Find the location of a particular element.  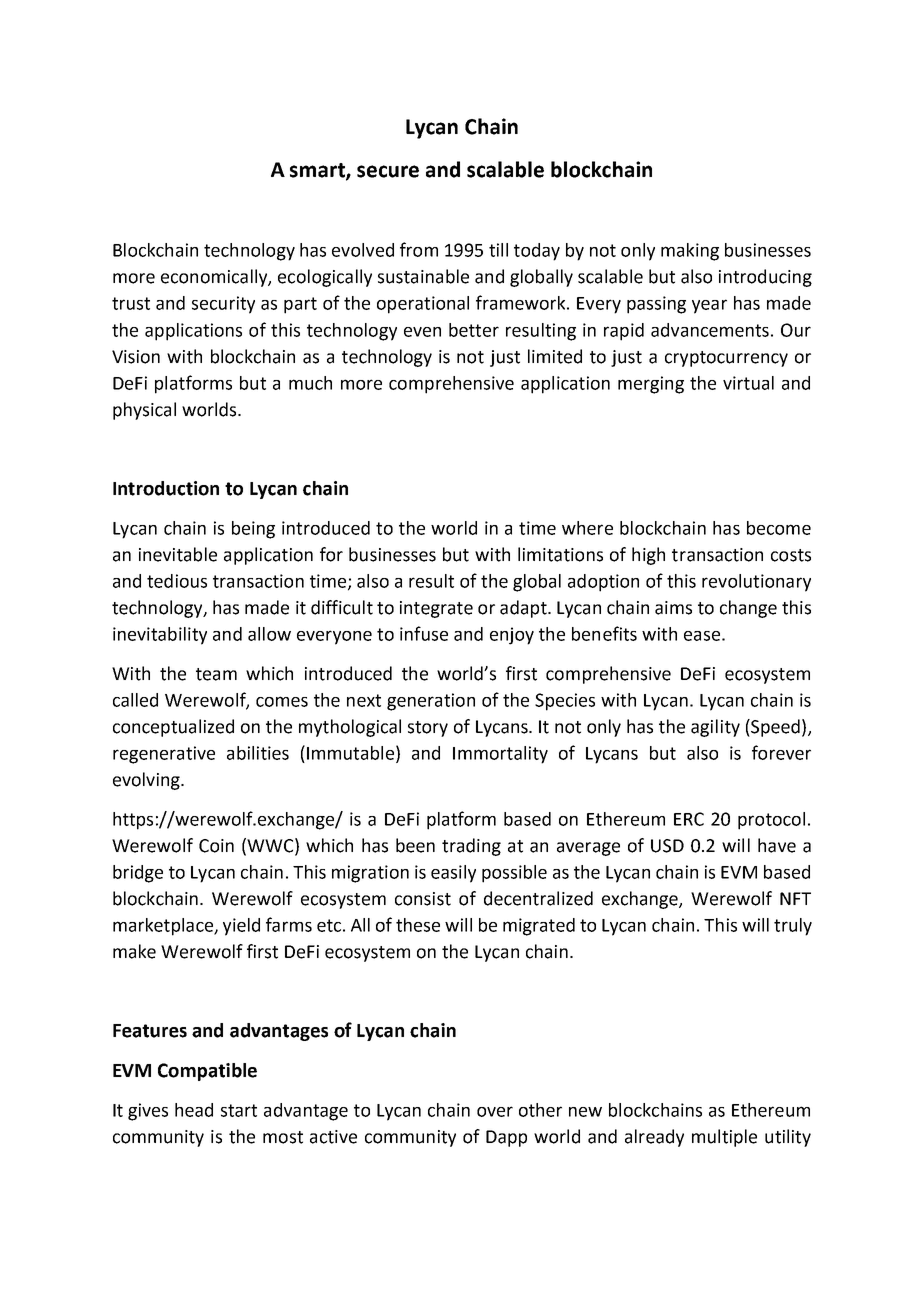

Coin is located at coordinates (216, 846).
